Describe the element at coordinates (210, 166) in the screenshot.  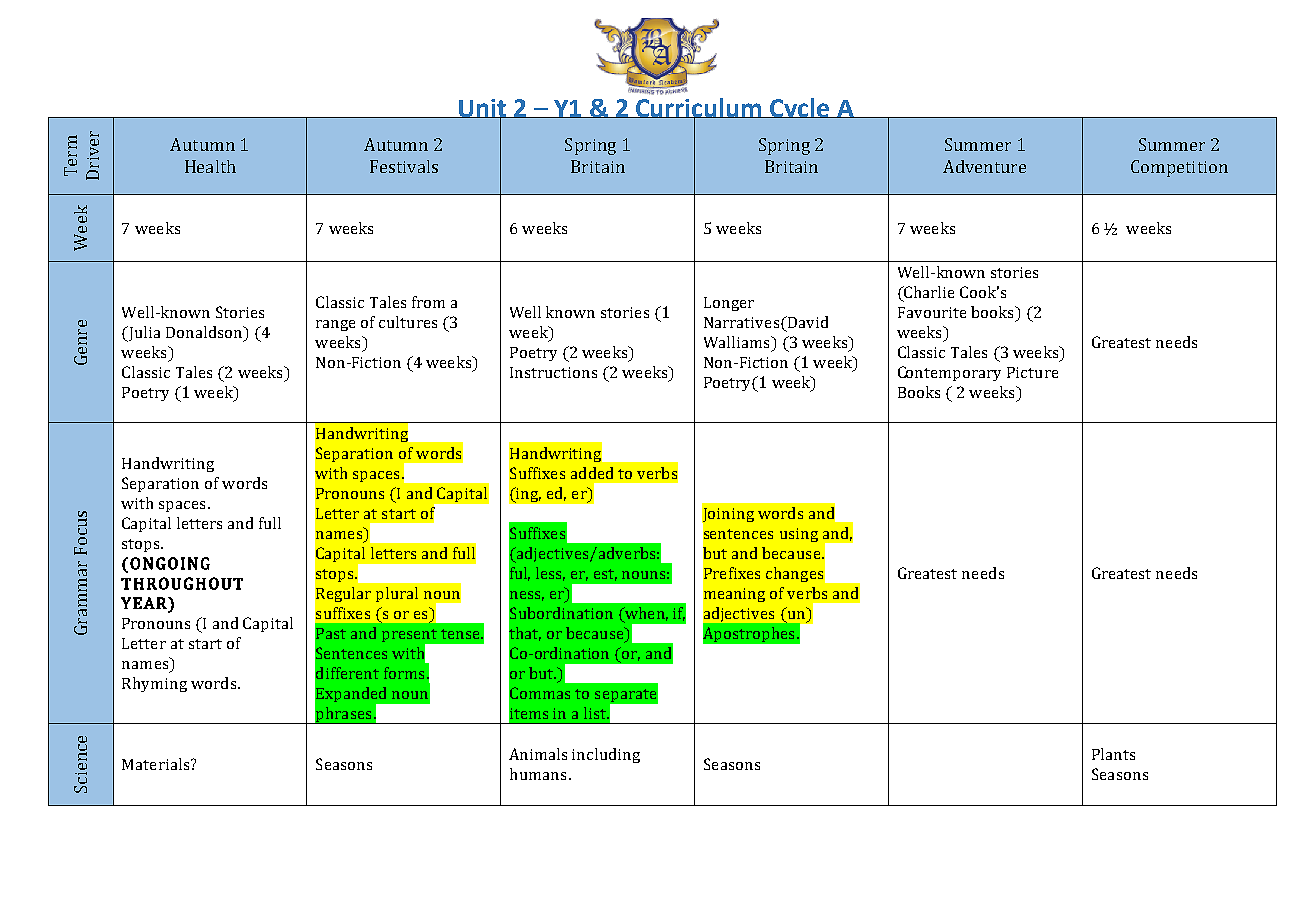
I see `Health` at that location.
